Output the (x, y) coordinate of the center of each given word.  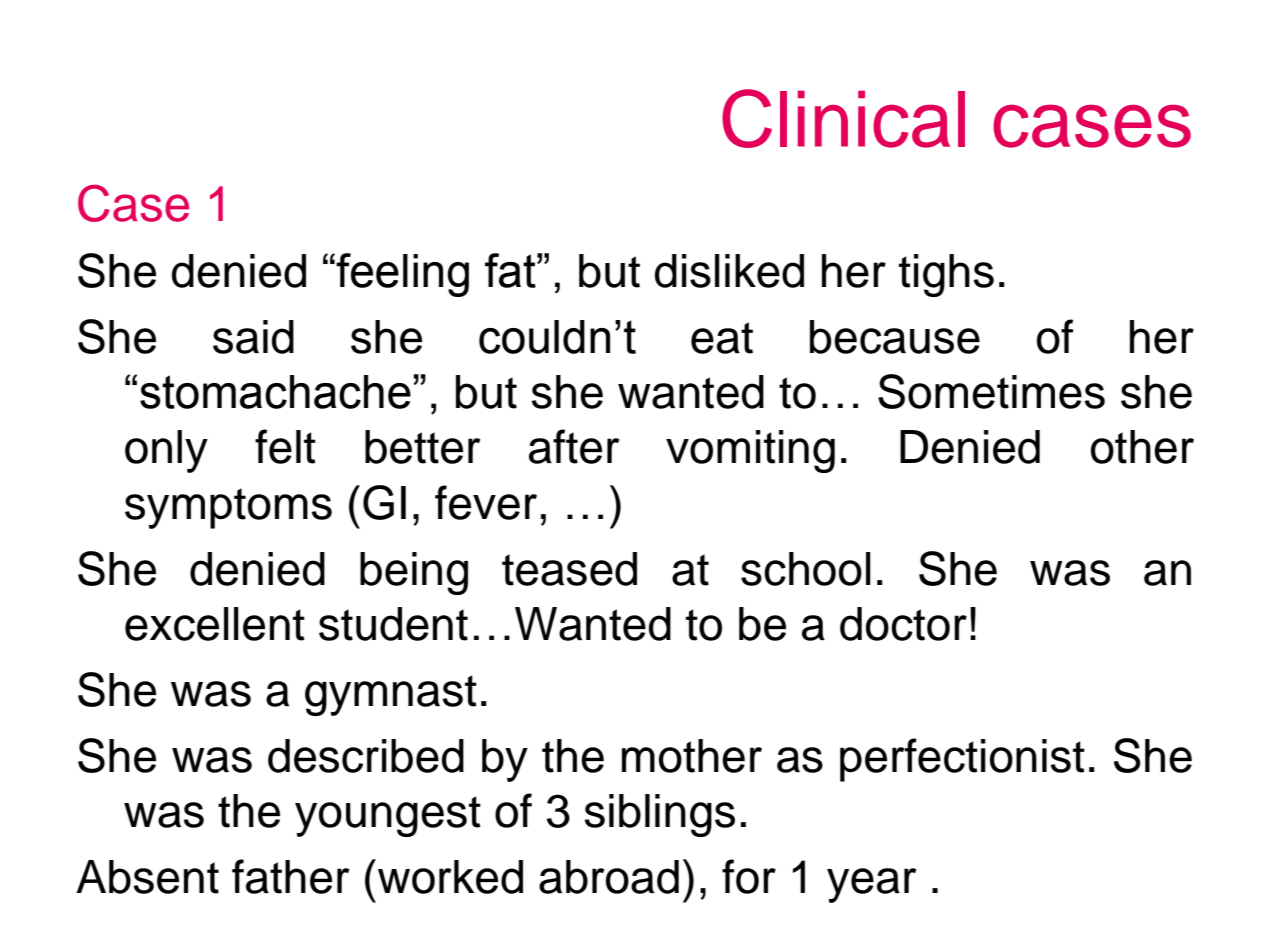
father (291, 876)
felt (285, 446)
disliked (729, 271)
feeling (402, 275)
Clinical (843, 118)
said (253, 337)
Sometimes (991, 391)
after (574, 446)
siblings (659, 815)
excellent (215, 624)
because (895, 337)
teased (569, 569)
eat (722, 338)
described (366, 756)
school (806, 569)
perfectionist (962, 760)
